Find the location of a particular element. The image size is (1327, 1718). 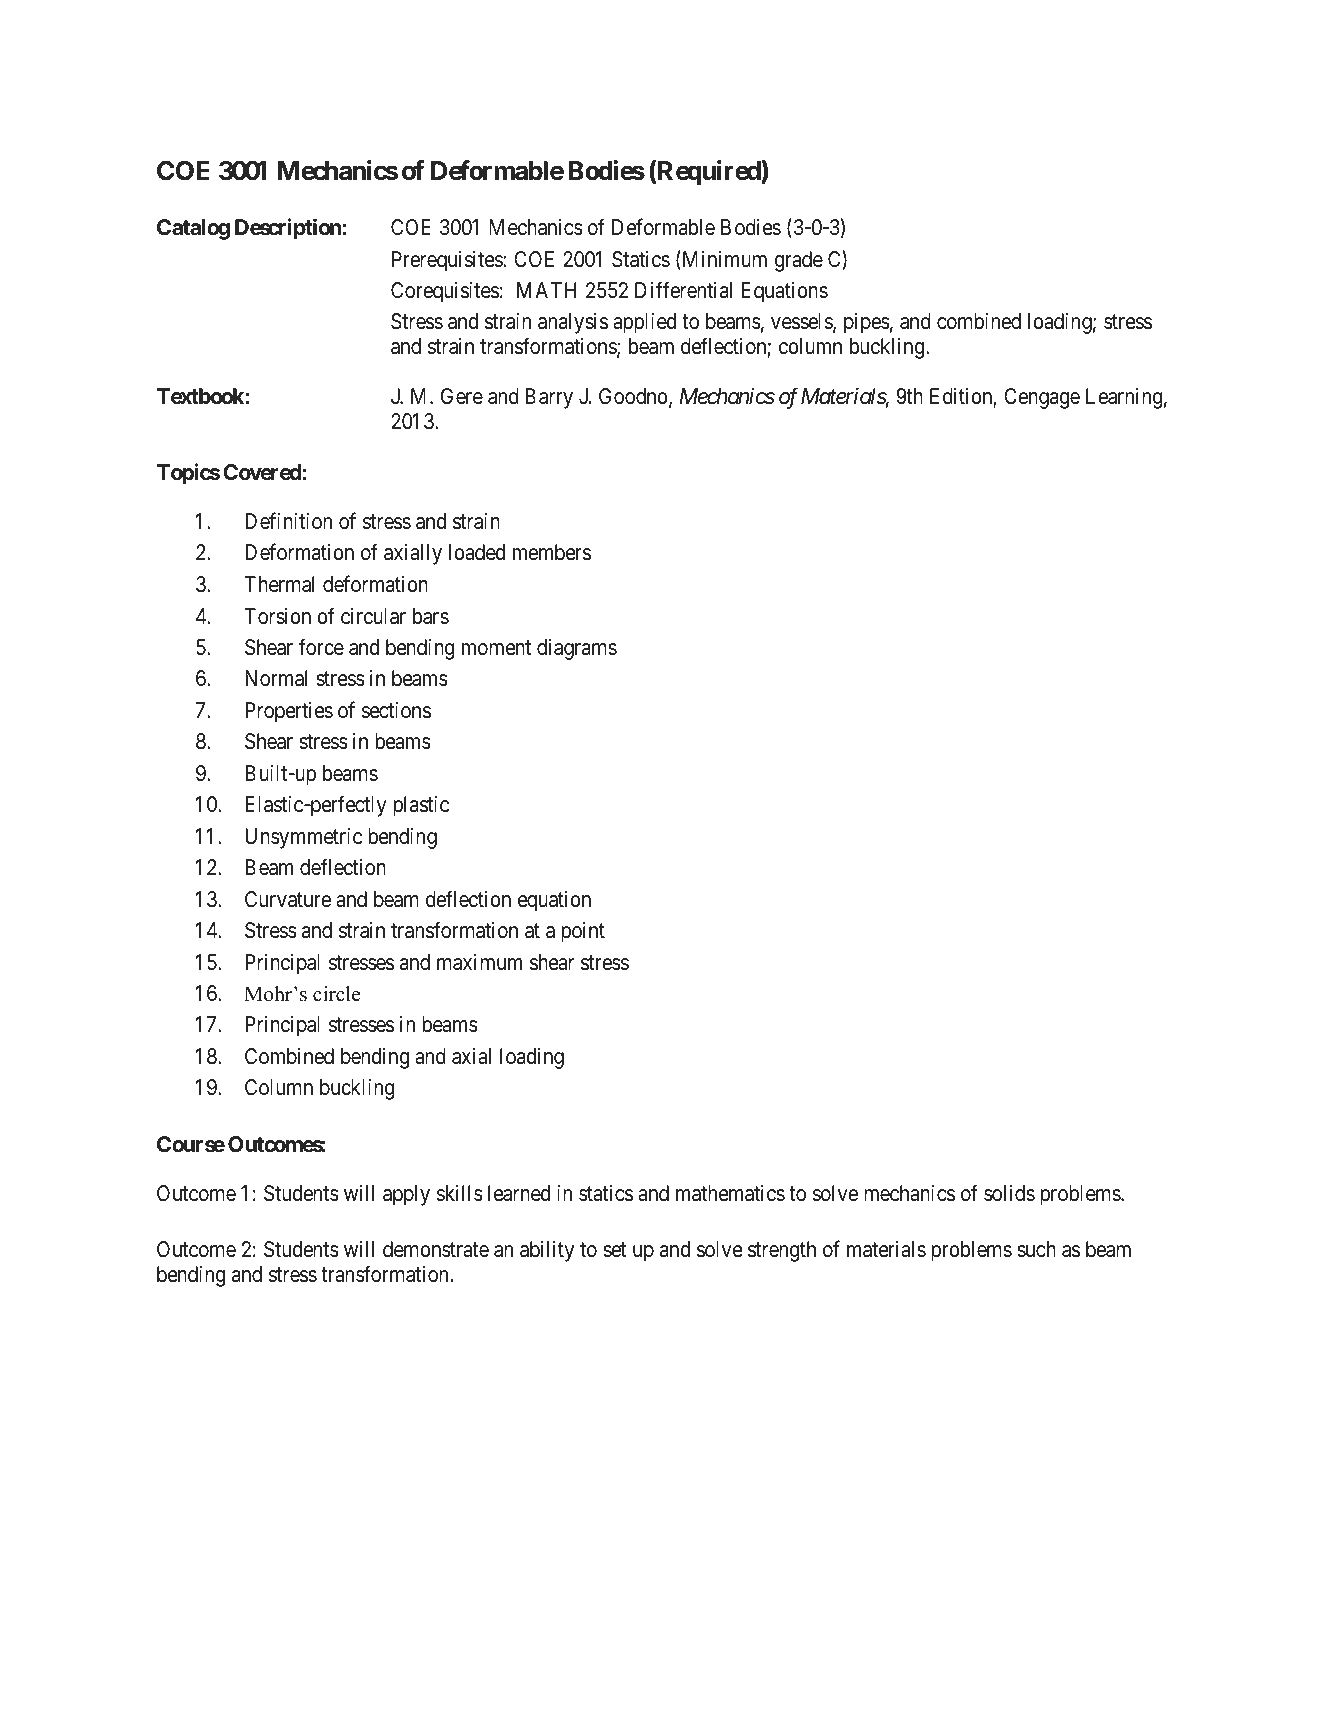

Differential is located at coordinates (683, 290).
